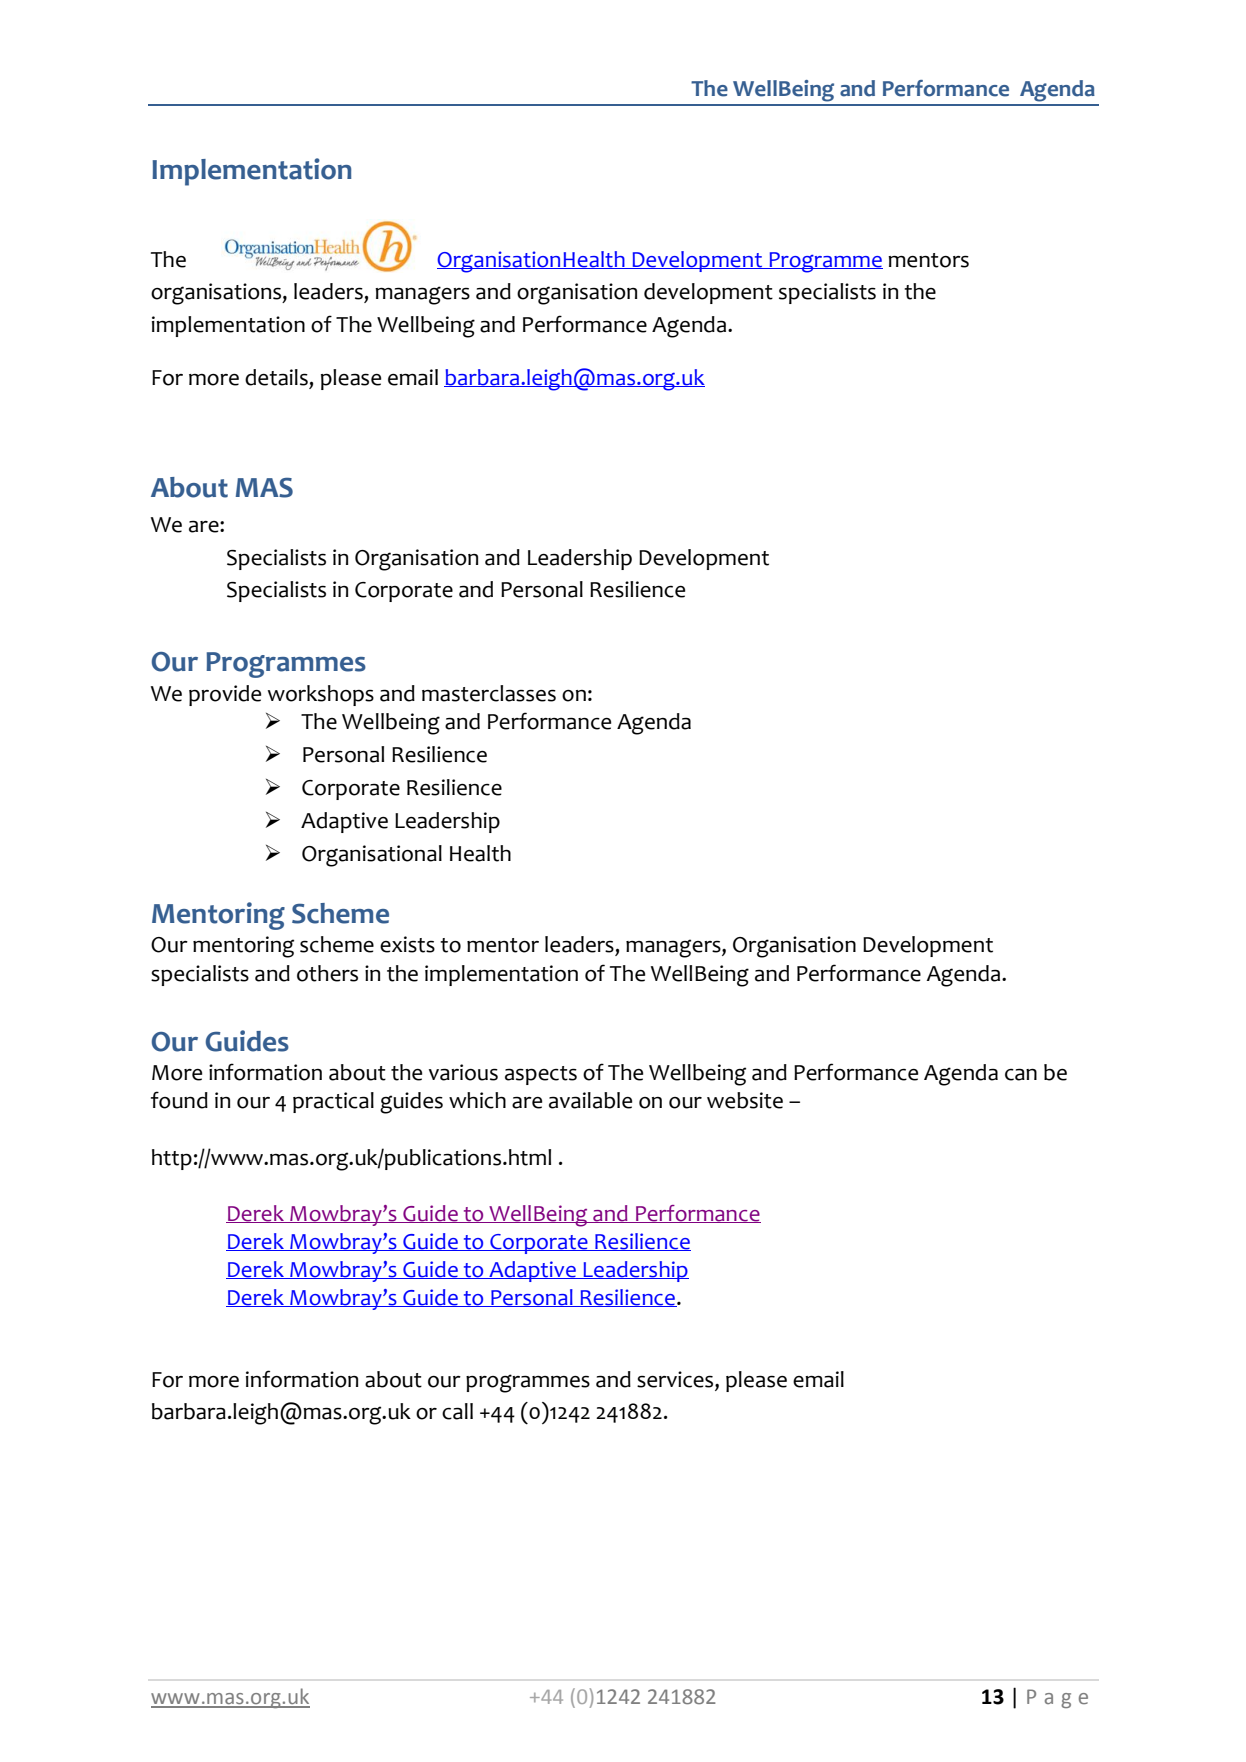 The image size is (1246, 1762). Describe the element at coordinates (333, 1102) in the document. I see `practical` at that location.
